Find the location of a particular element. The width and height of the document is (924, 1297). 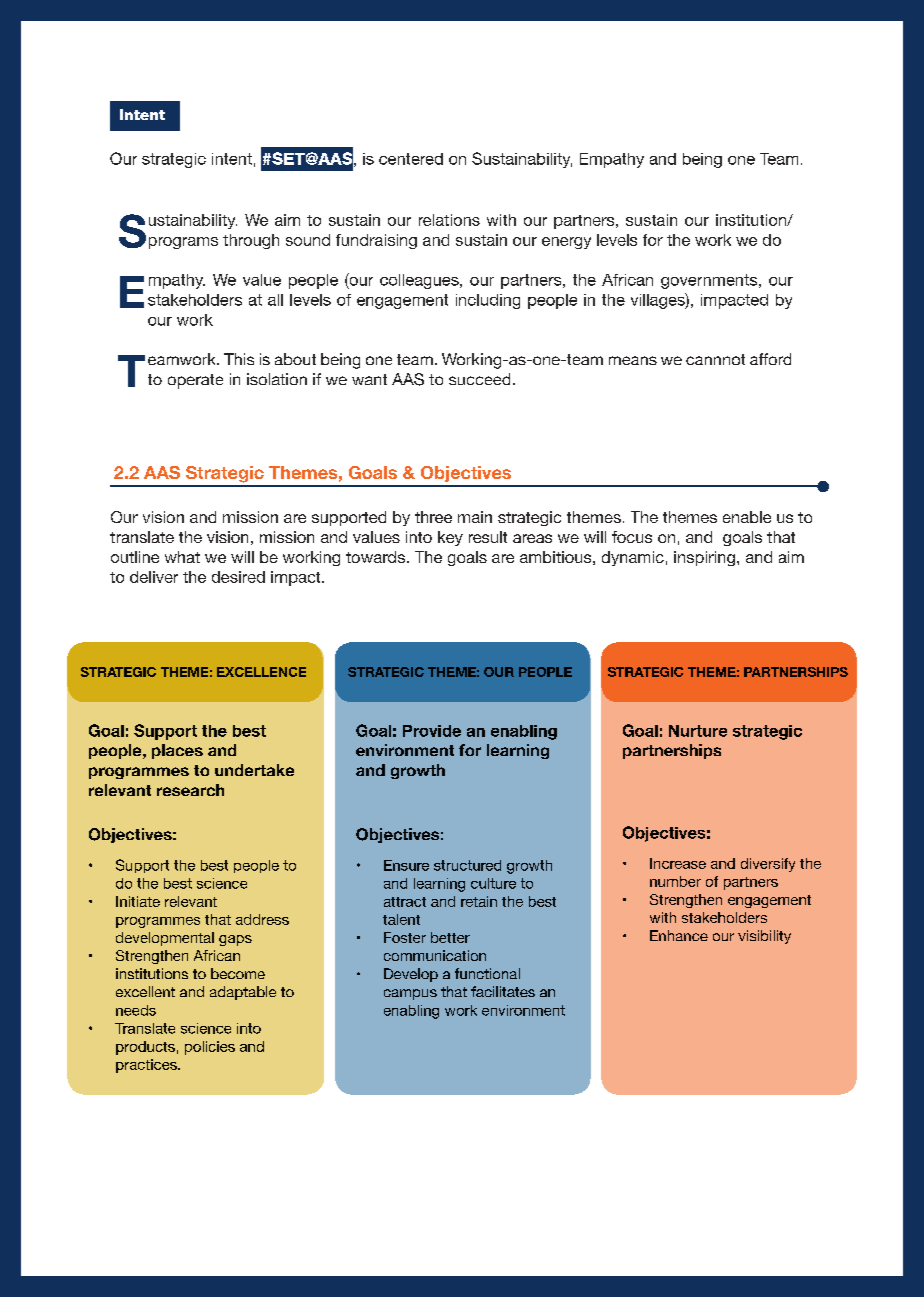

energy is located at coordinates (566, 243).
